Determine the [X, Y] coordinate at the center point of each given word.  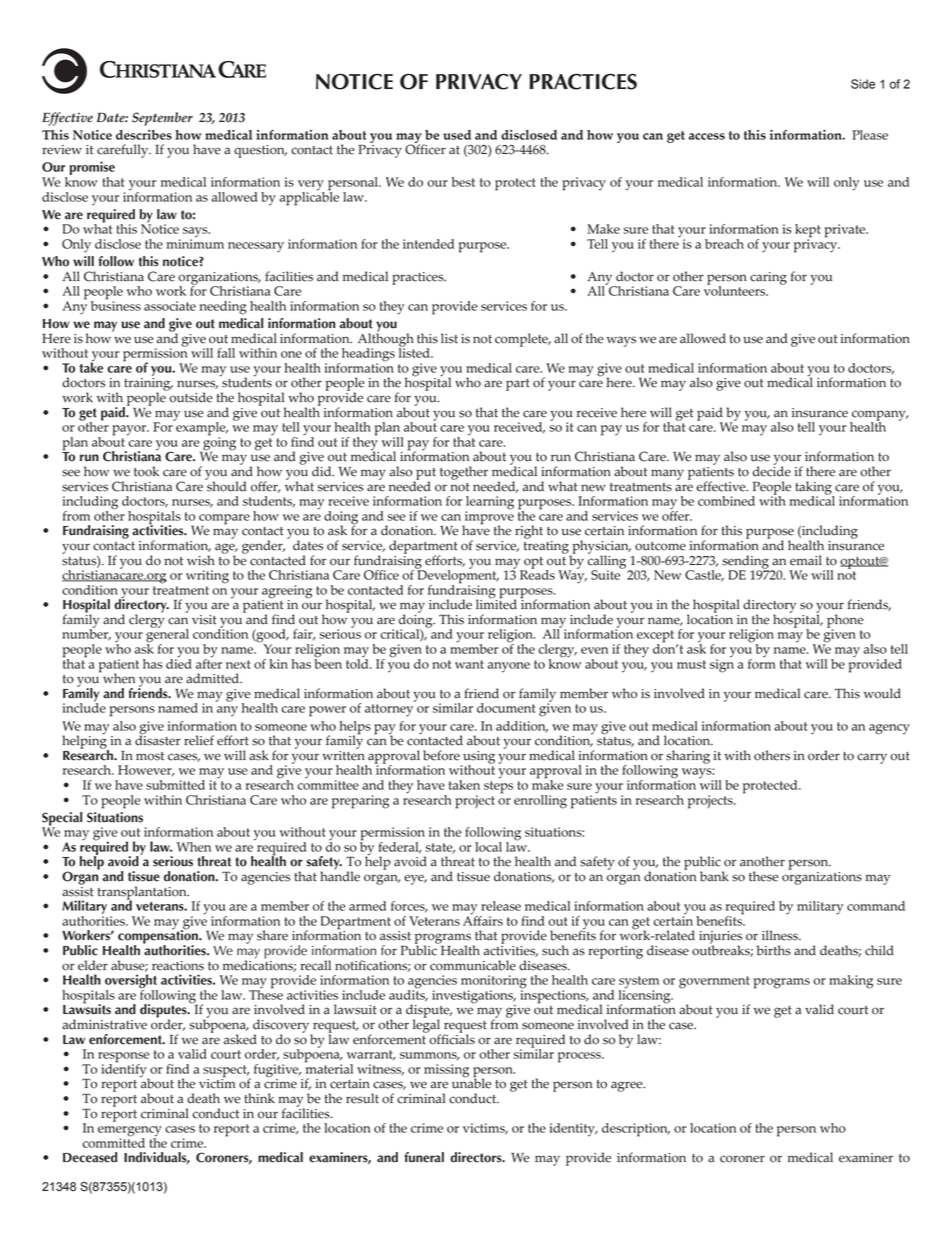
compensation [159, 937]
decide [772, 470]
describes [144, 135]
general [167, 636]
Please [870, 135]
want [469, 664]
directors [477, 1157]
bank [714, 876]
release [501, 906]
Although [386, 340]
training [148, 385]
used [457, 135]
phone [845, 622]
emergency [130, 1132]
